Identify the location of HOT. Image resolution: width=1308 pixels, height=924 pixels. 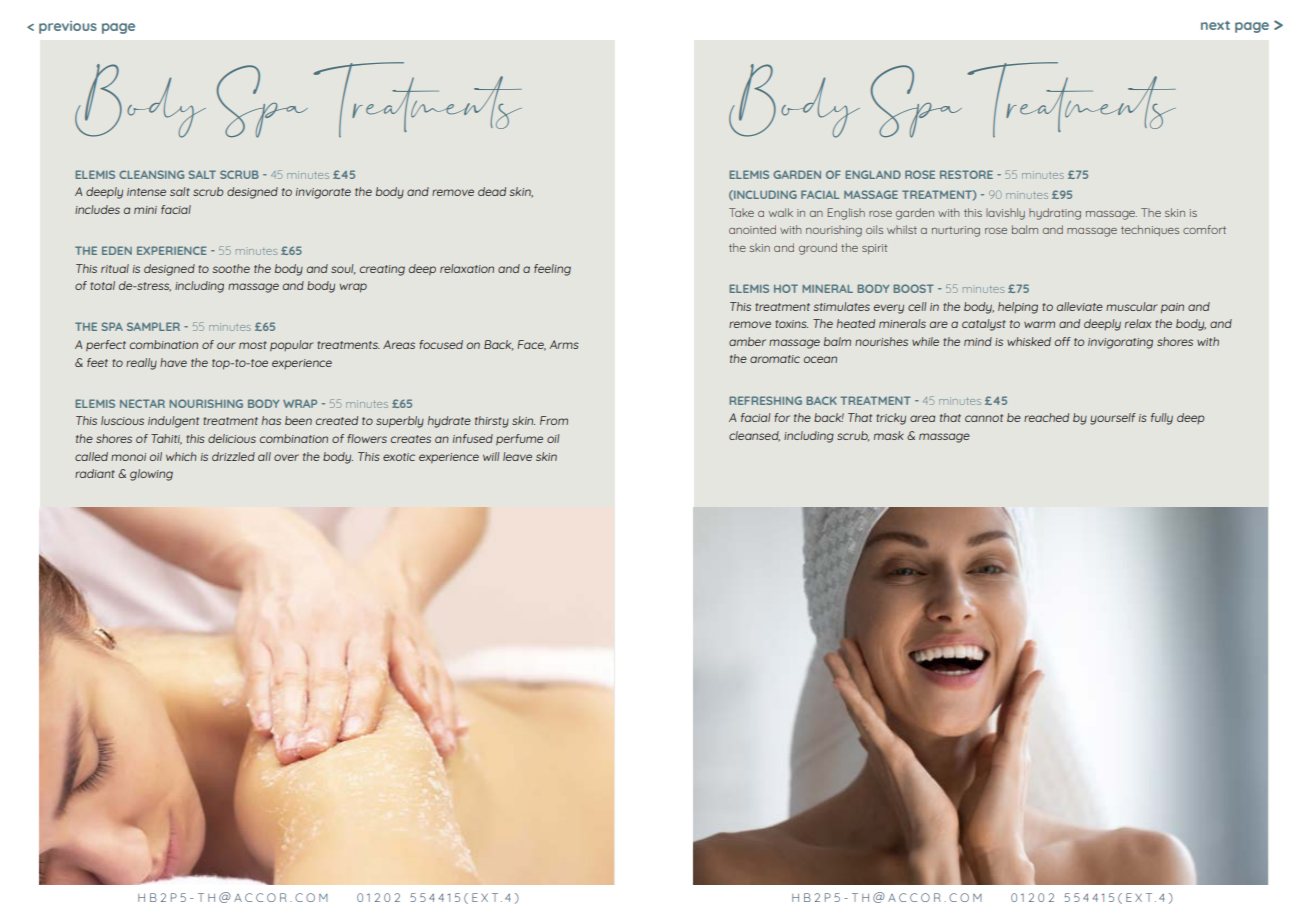
(786, 288).
